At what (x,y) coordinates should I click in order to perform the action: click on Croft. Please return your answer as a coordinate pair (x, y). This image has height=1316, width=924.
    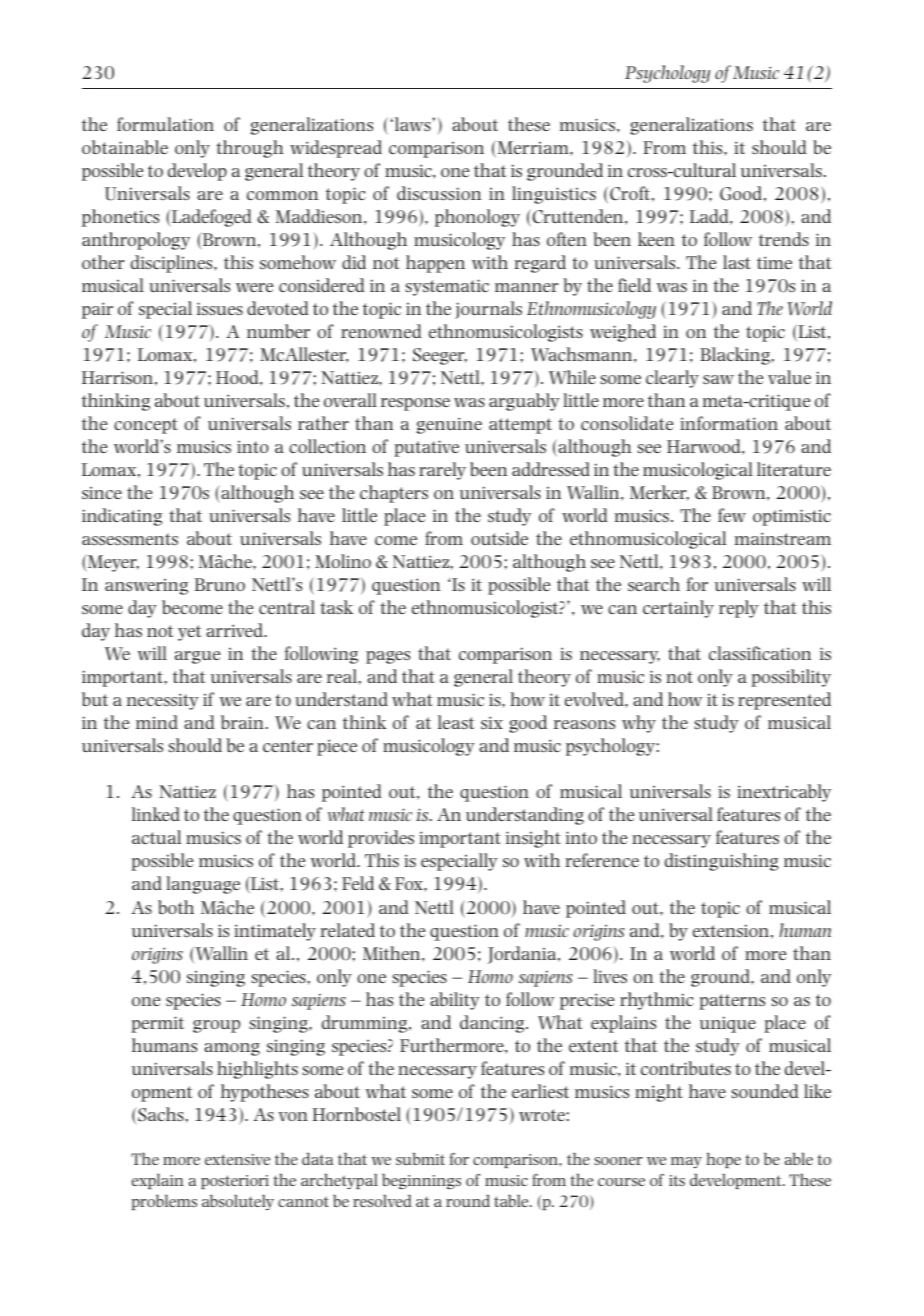
    Looking at the image, I should click on (630, 193).
